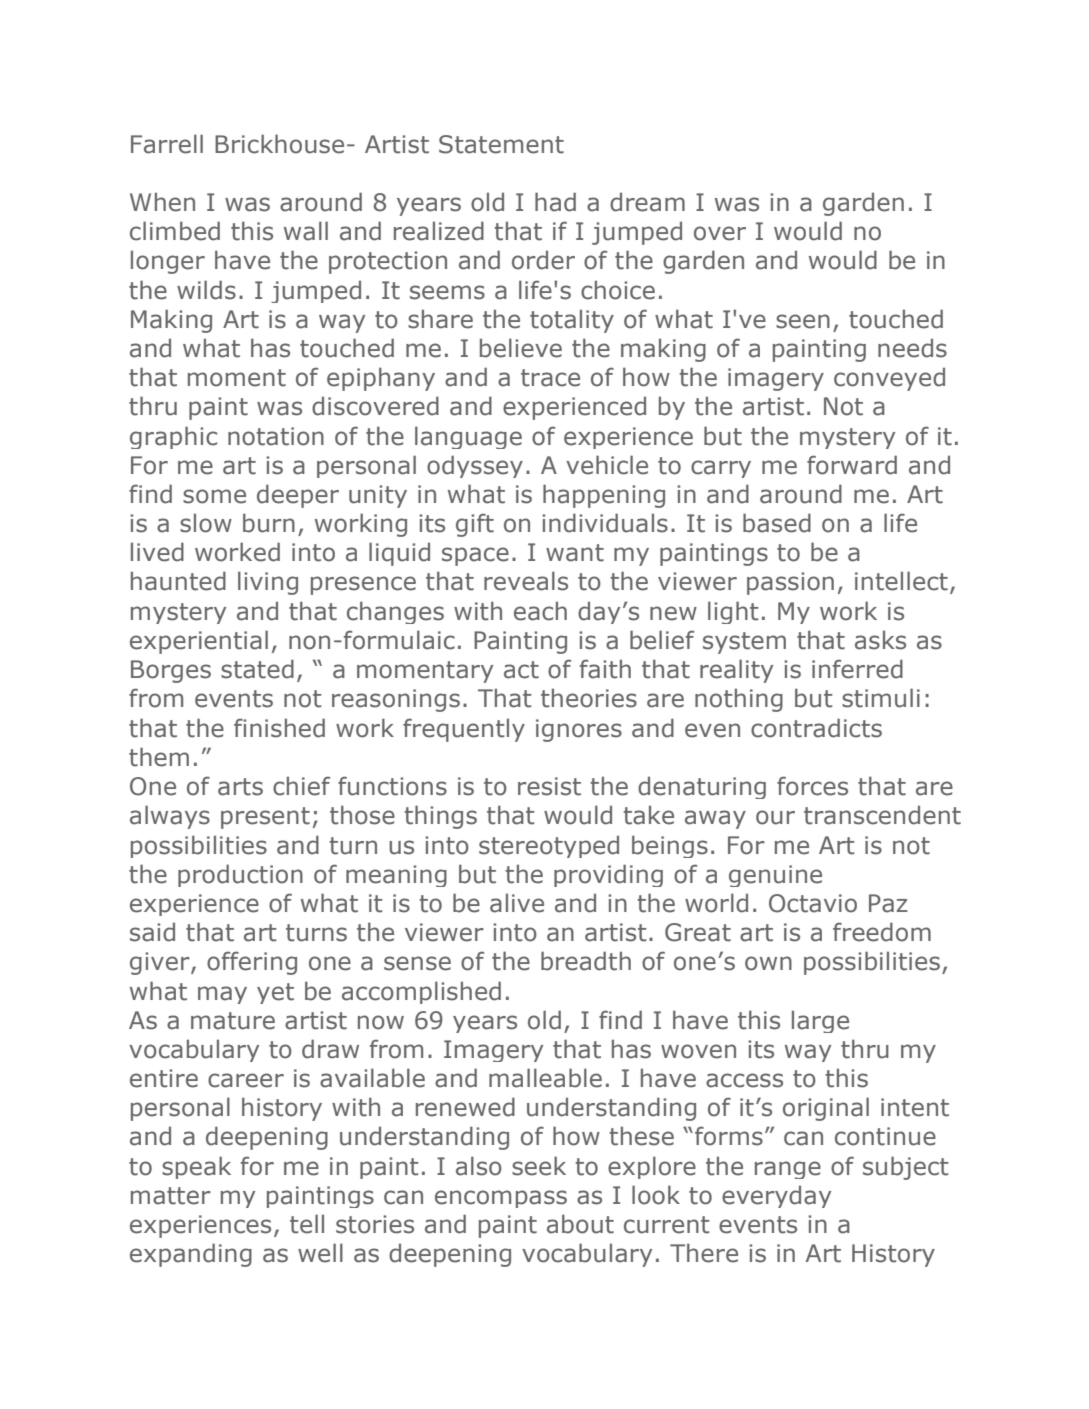  Describe the element at coordinates (647, 202) in the document. I see `dream` at that location.
